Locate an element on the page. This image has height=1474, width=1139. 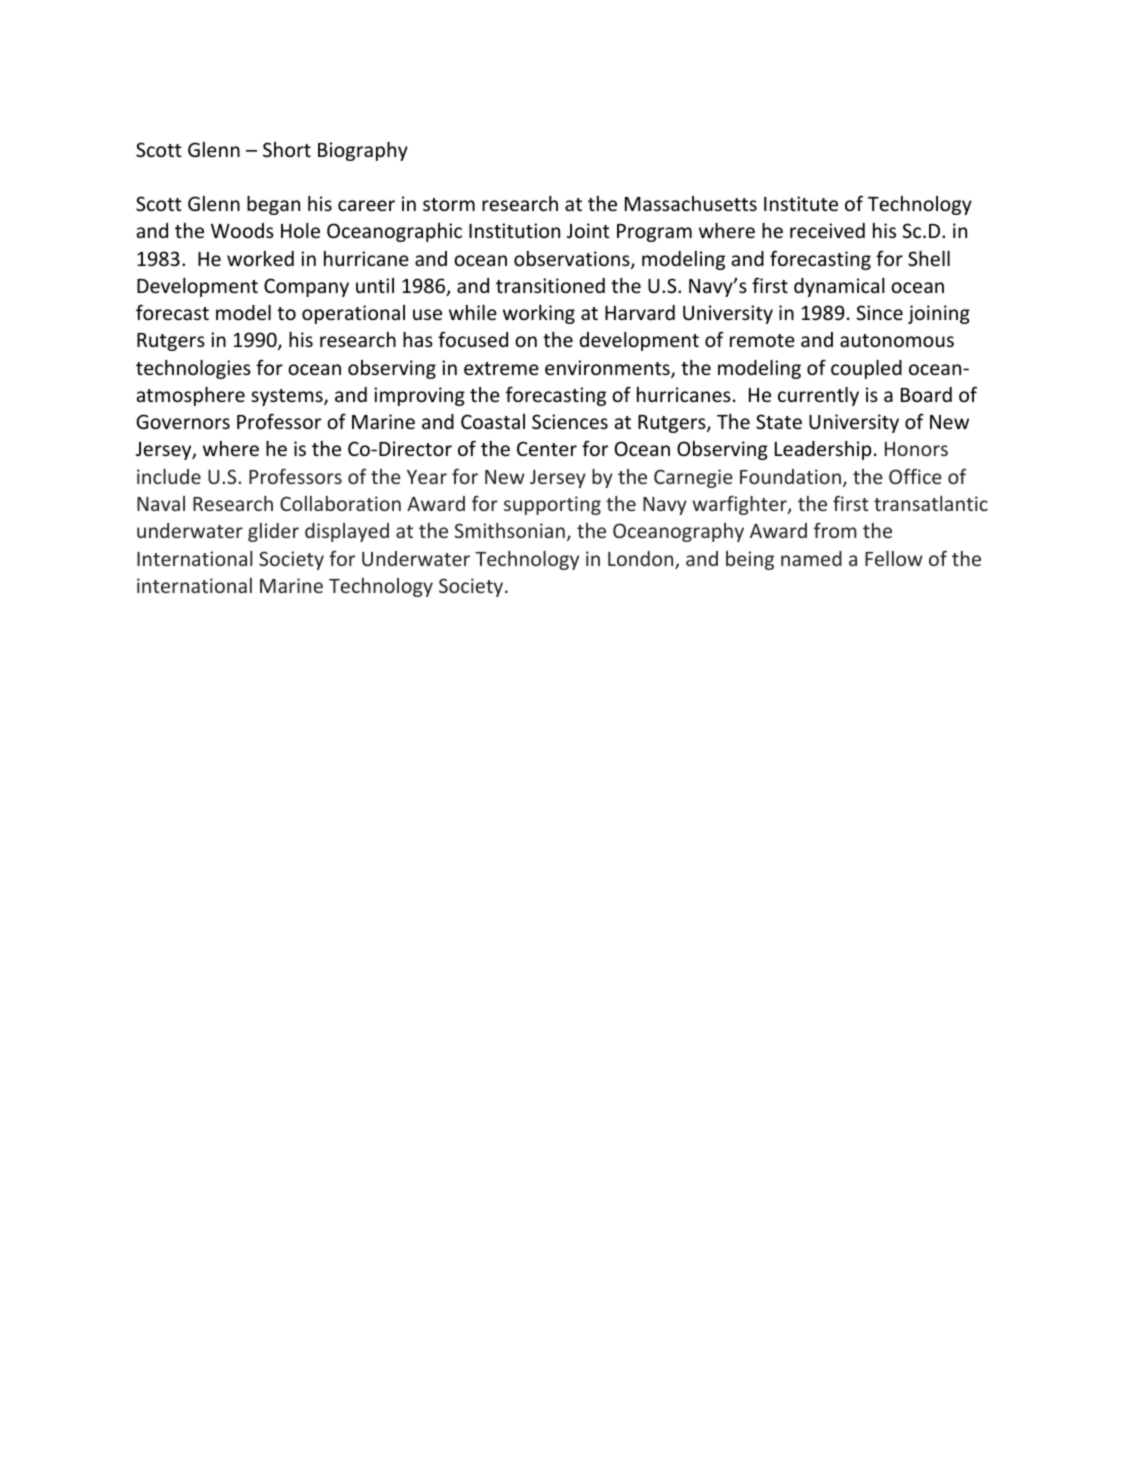
Short is located at coordinates (287, 149).
